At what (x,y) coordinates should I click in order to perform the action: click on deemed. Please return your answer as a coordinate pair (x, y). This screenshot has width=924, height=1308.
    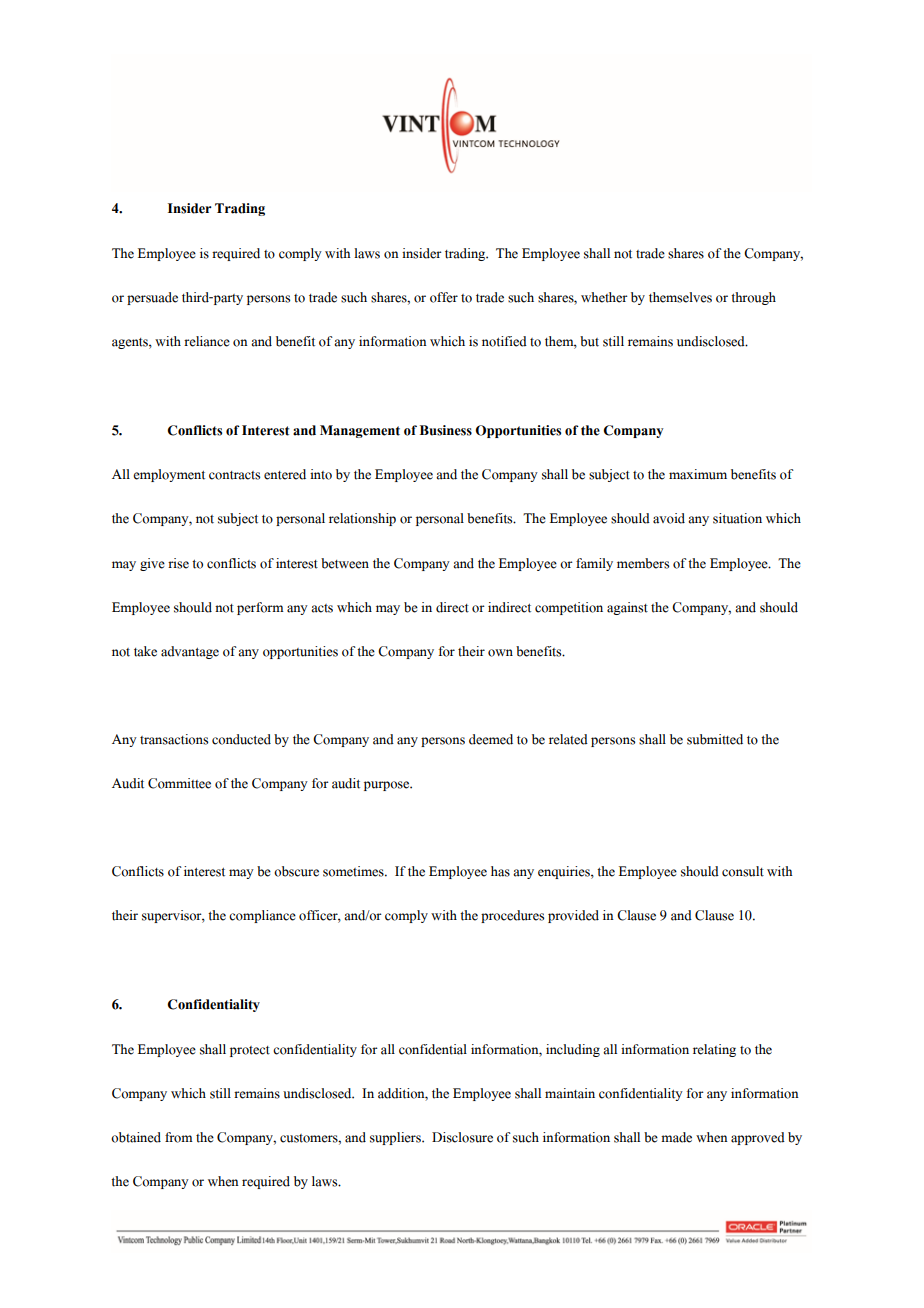
    Looking at the image, I should click on (491, 739).
